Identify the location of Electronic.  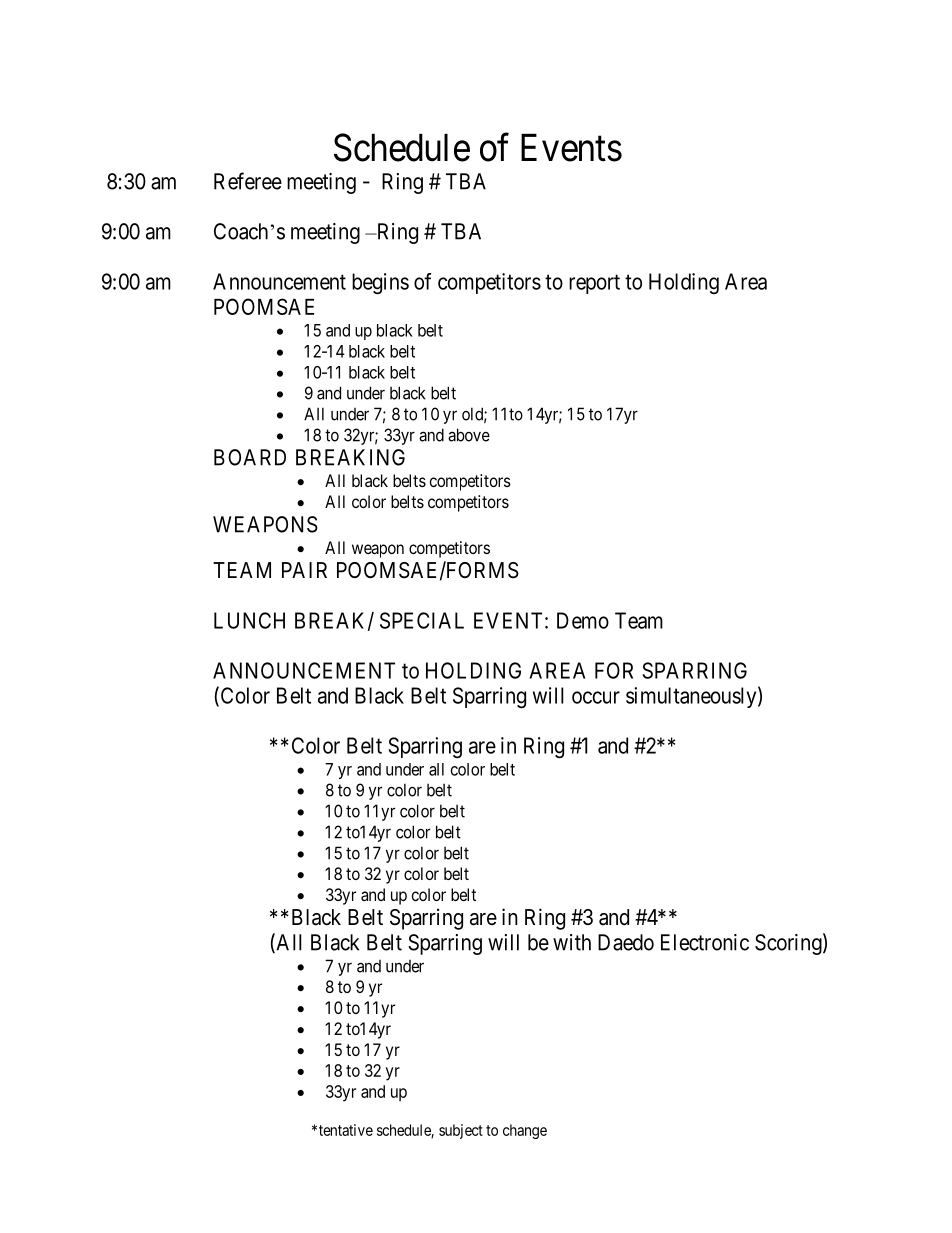
(705, 942).
